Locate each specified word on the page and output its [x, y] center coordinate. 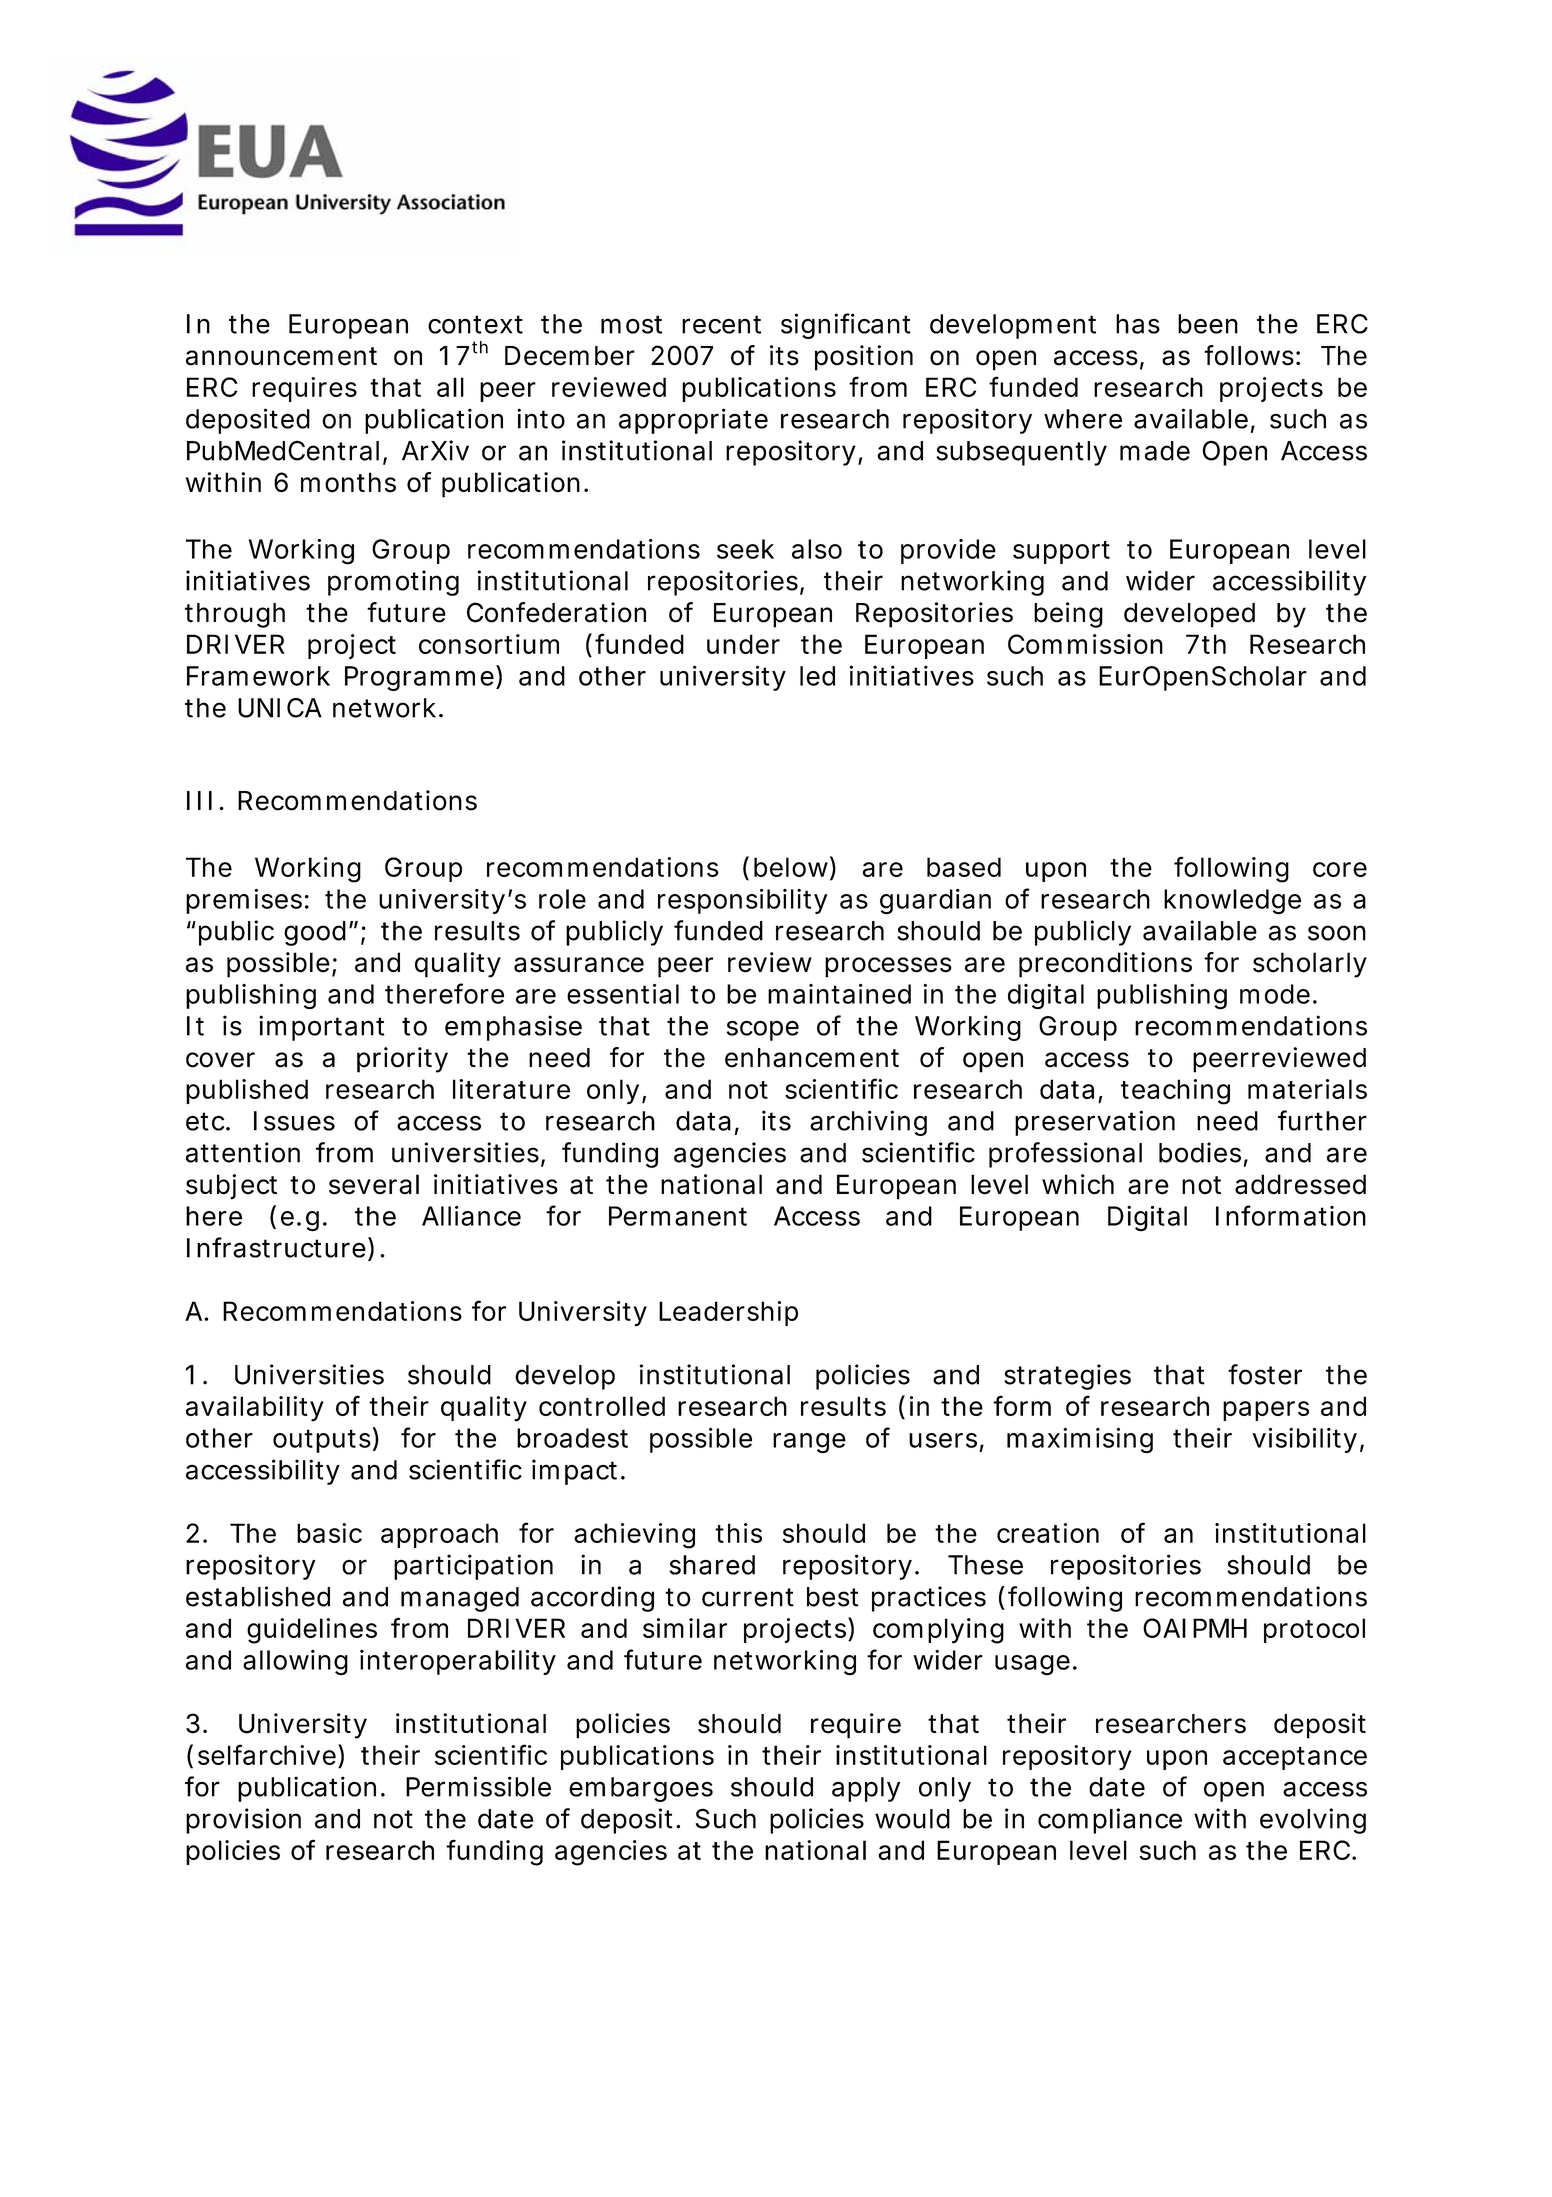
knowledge [1232, 902]
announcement [281, 356]
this [739, 1533]
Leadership [728, 1313]
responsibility [743, 901]
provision [243, 1821]
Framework [258, 676]
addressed [1300, 1184]
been [1208, 324]
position [864, 358]
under [743, 644]
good [317, 933]
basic [329, 1533]
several [374, 1184]
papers [1266, 1411]
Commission [1085, 644]
